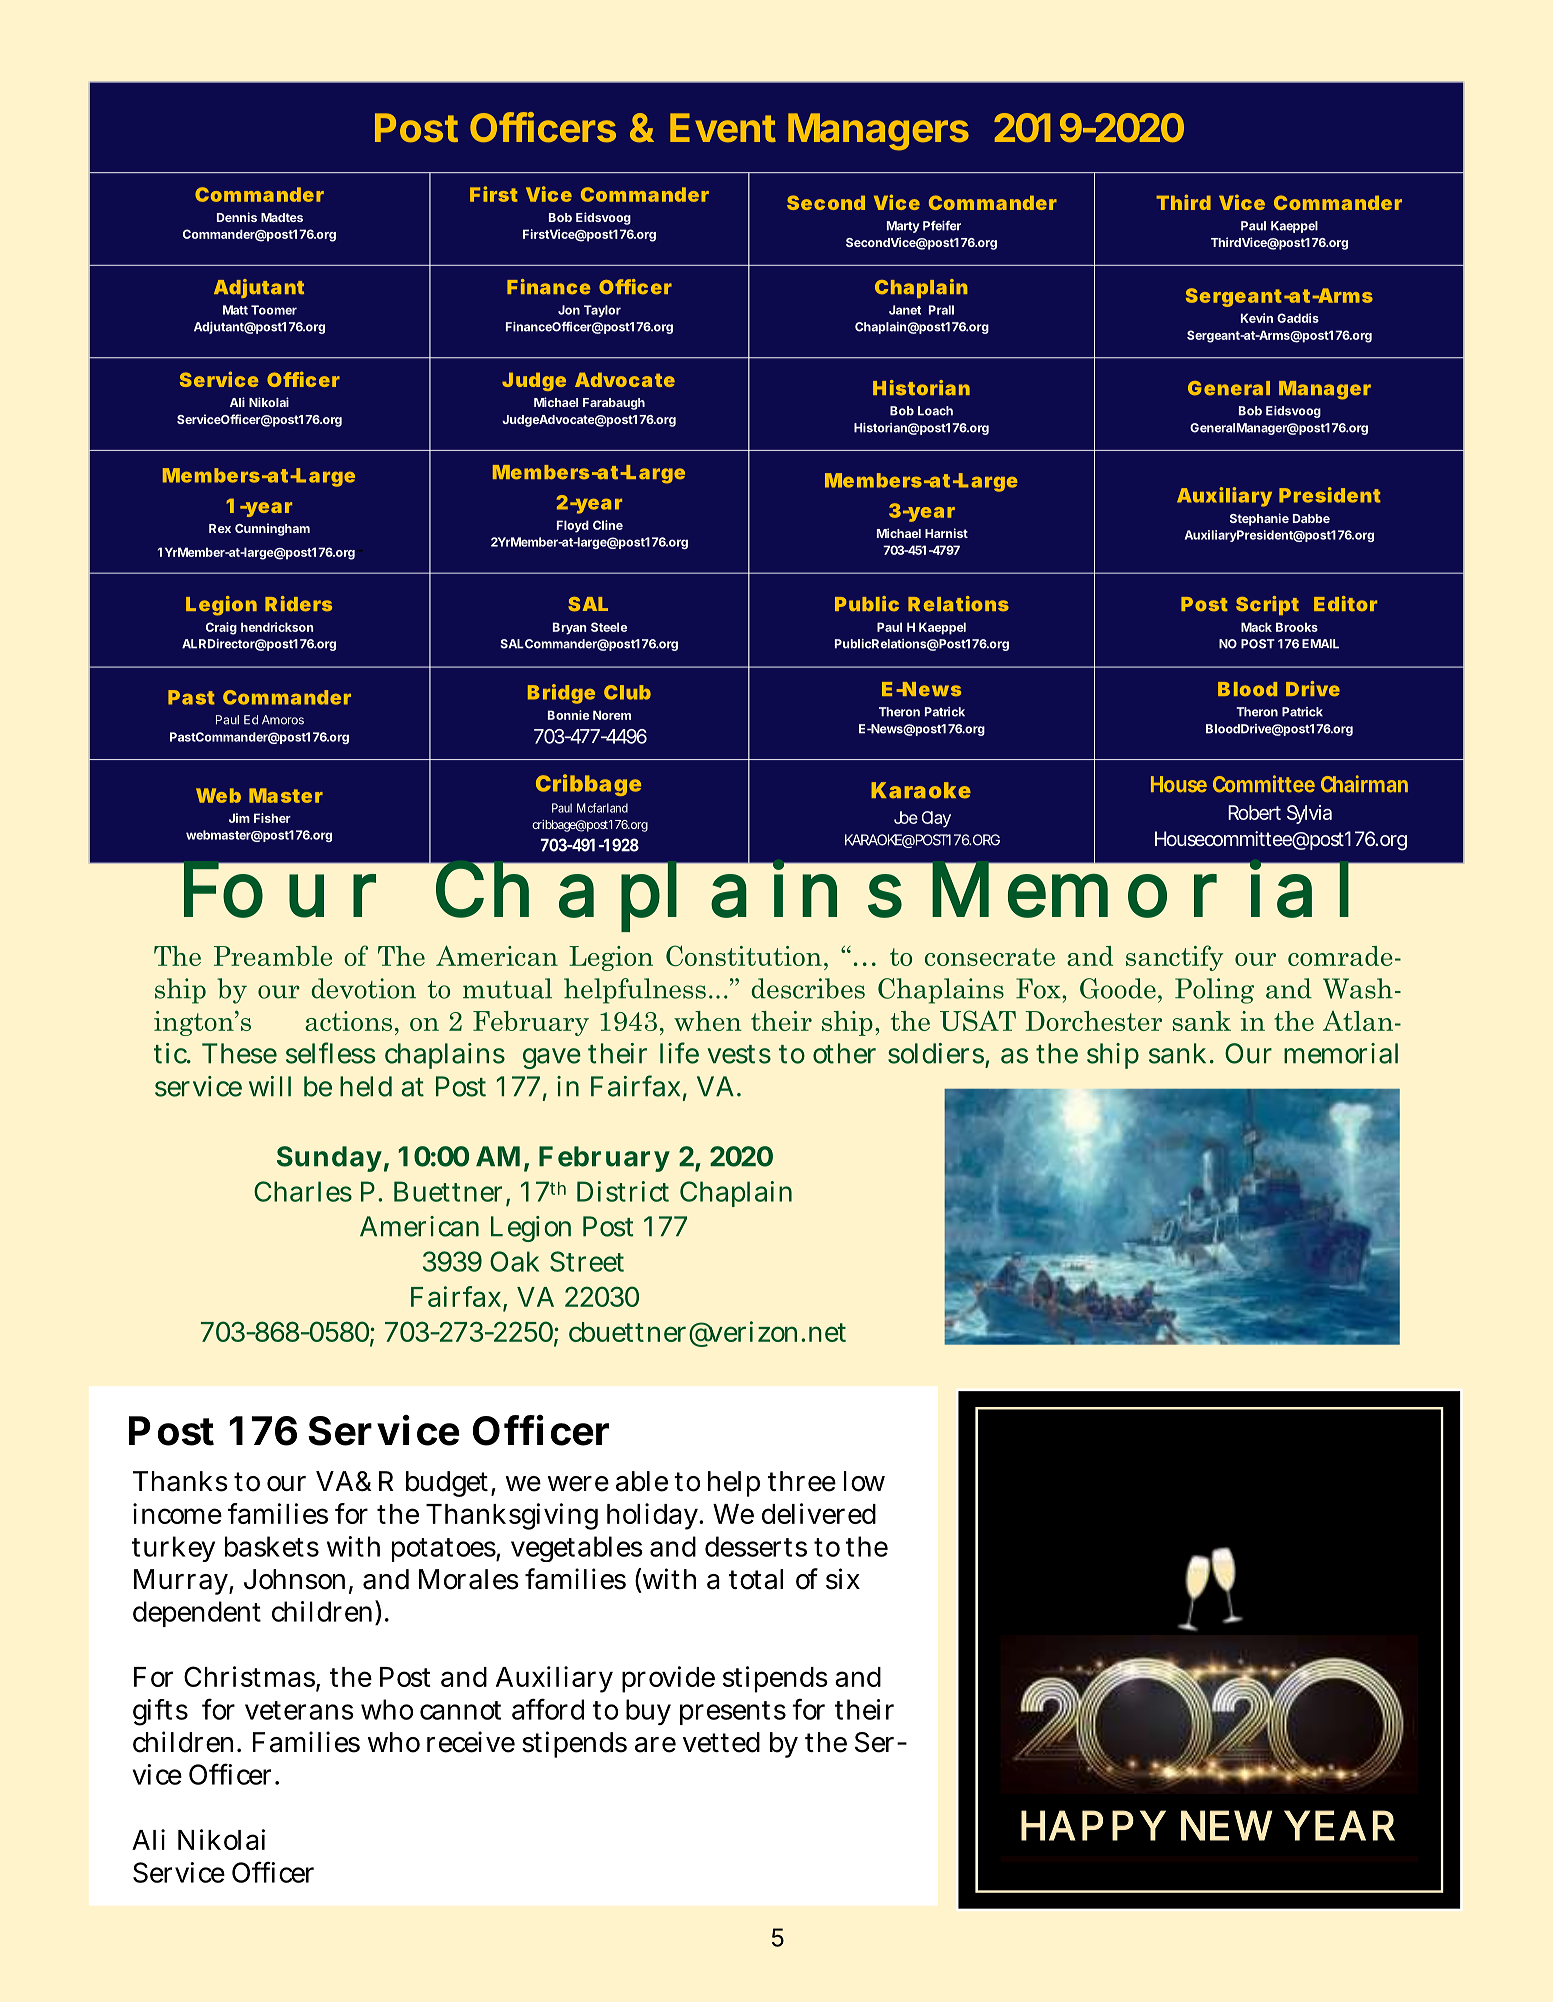 The image size is (1553, 2002). Describe the element at coordinates (1175, 958) in the screenshot. I see `sanctify` at that location.
